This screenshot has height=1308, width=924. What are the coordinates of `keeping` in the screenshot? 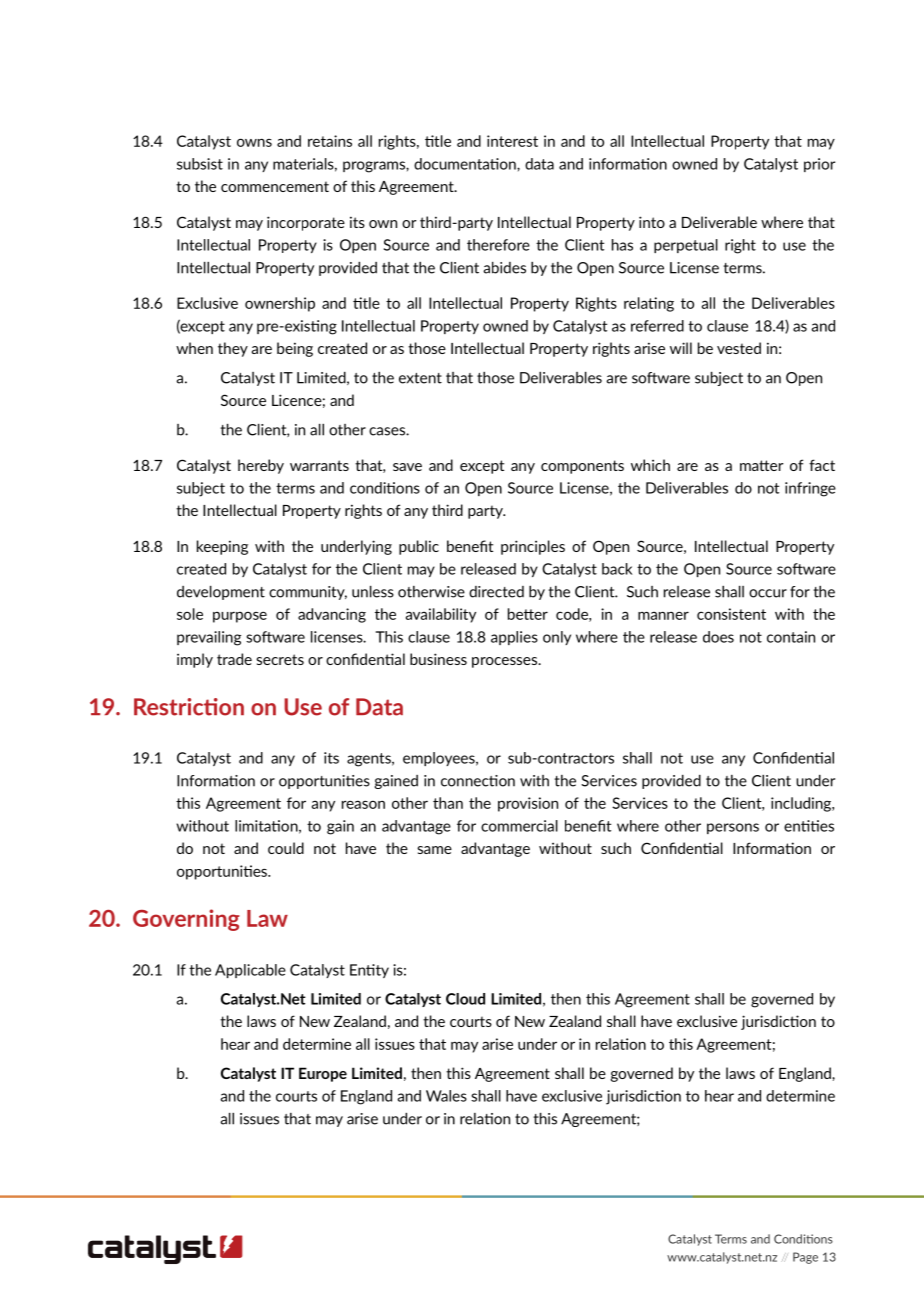 It's located at (222, 547).
